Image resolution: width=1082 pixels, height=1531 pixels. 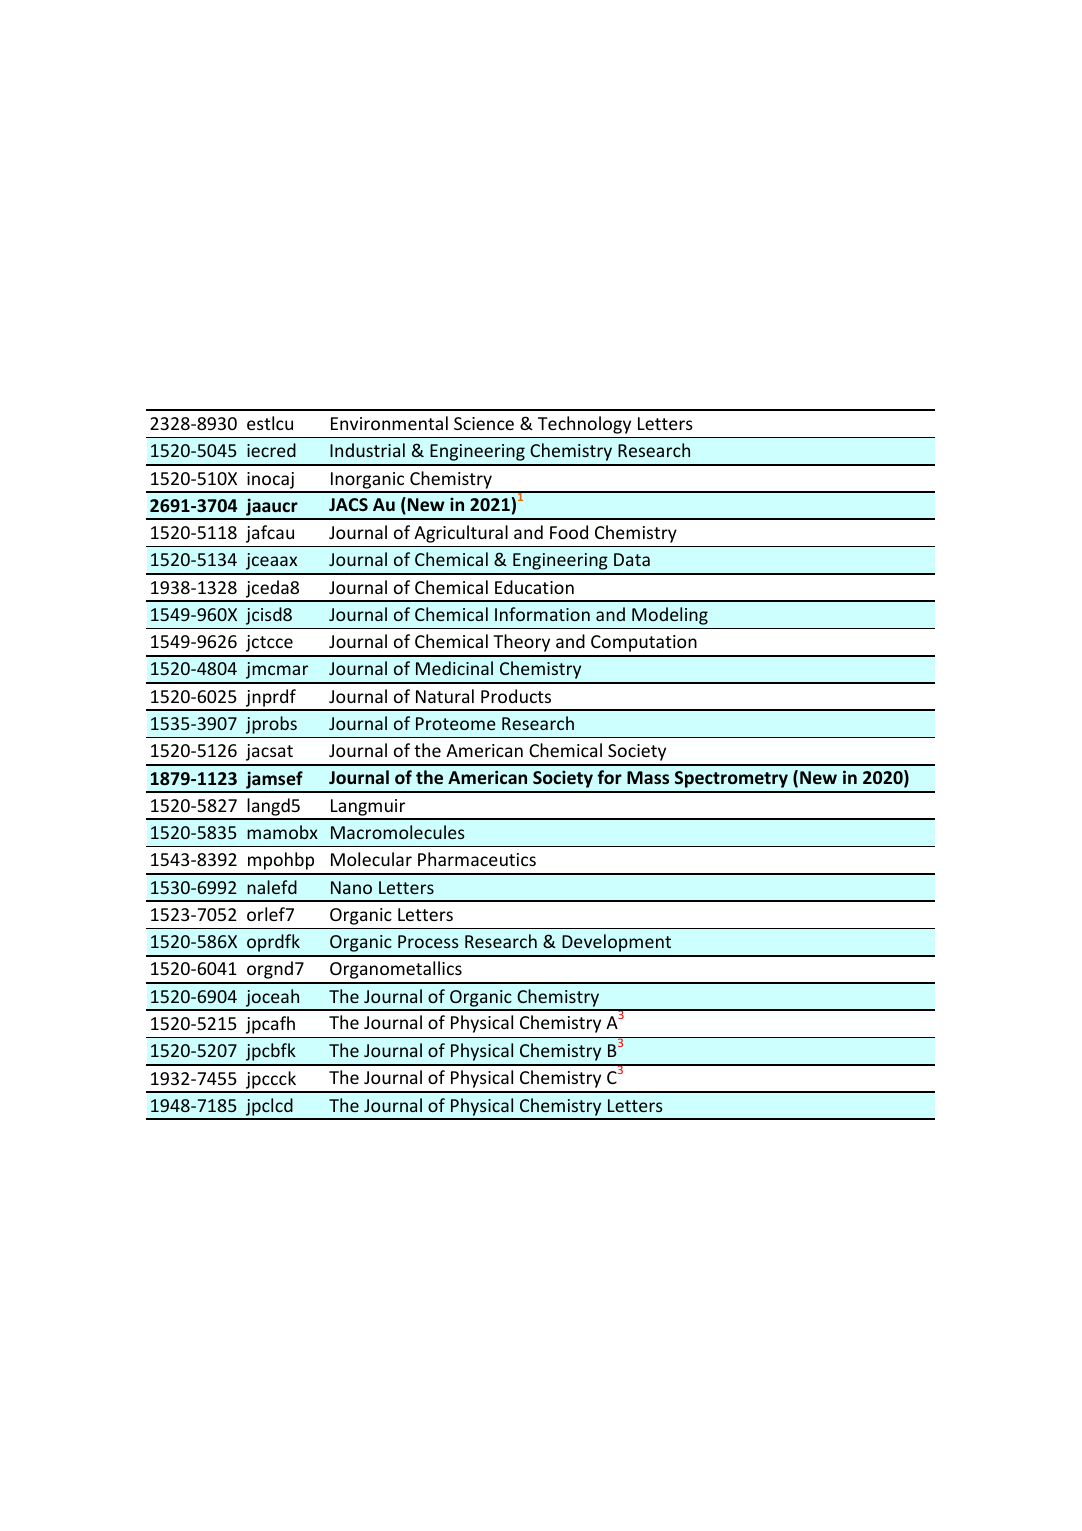 What do you see at coordinates (389, 423) in the screenshot?
I see `Environmental` at bounding box center [389, 423].
